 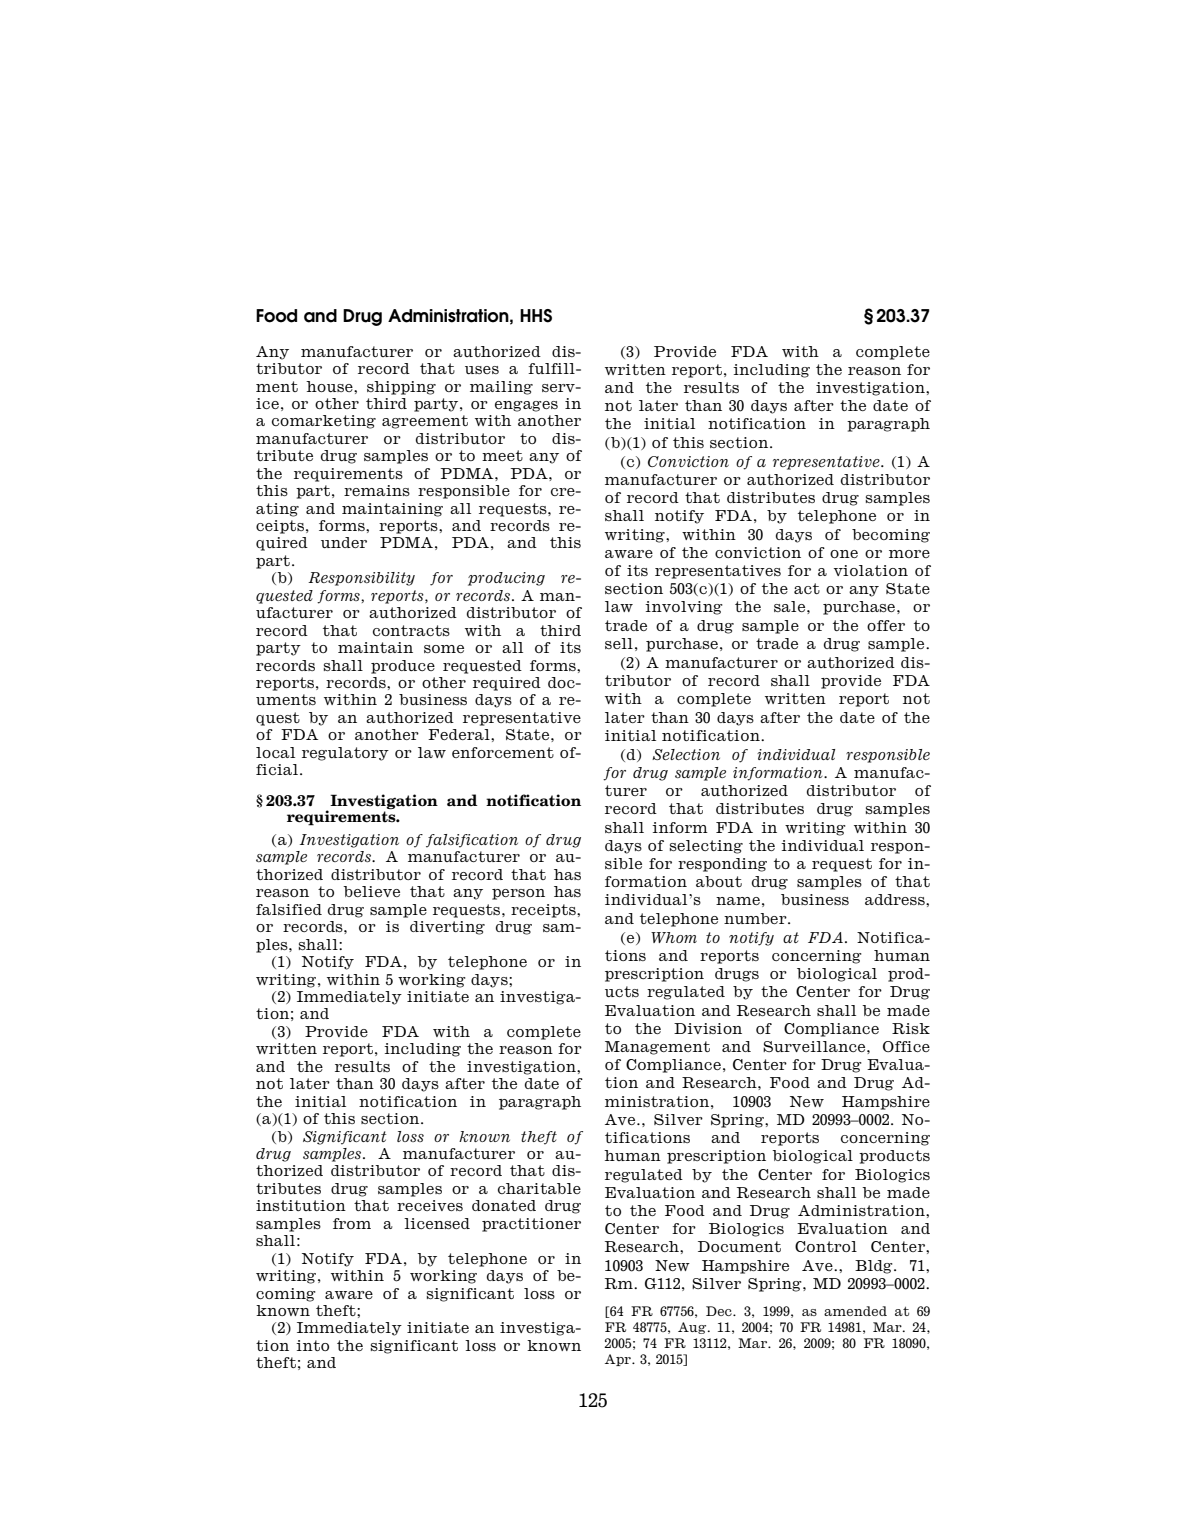 What do you see at coordinates (909, 554) in the screenshot?
I see `more` at bounding box center [909, 554].
